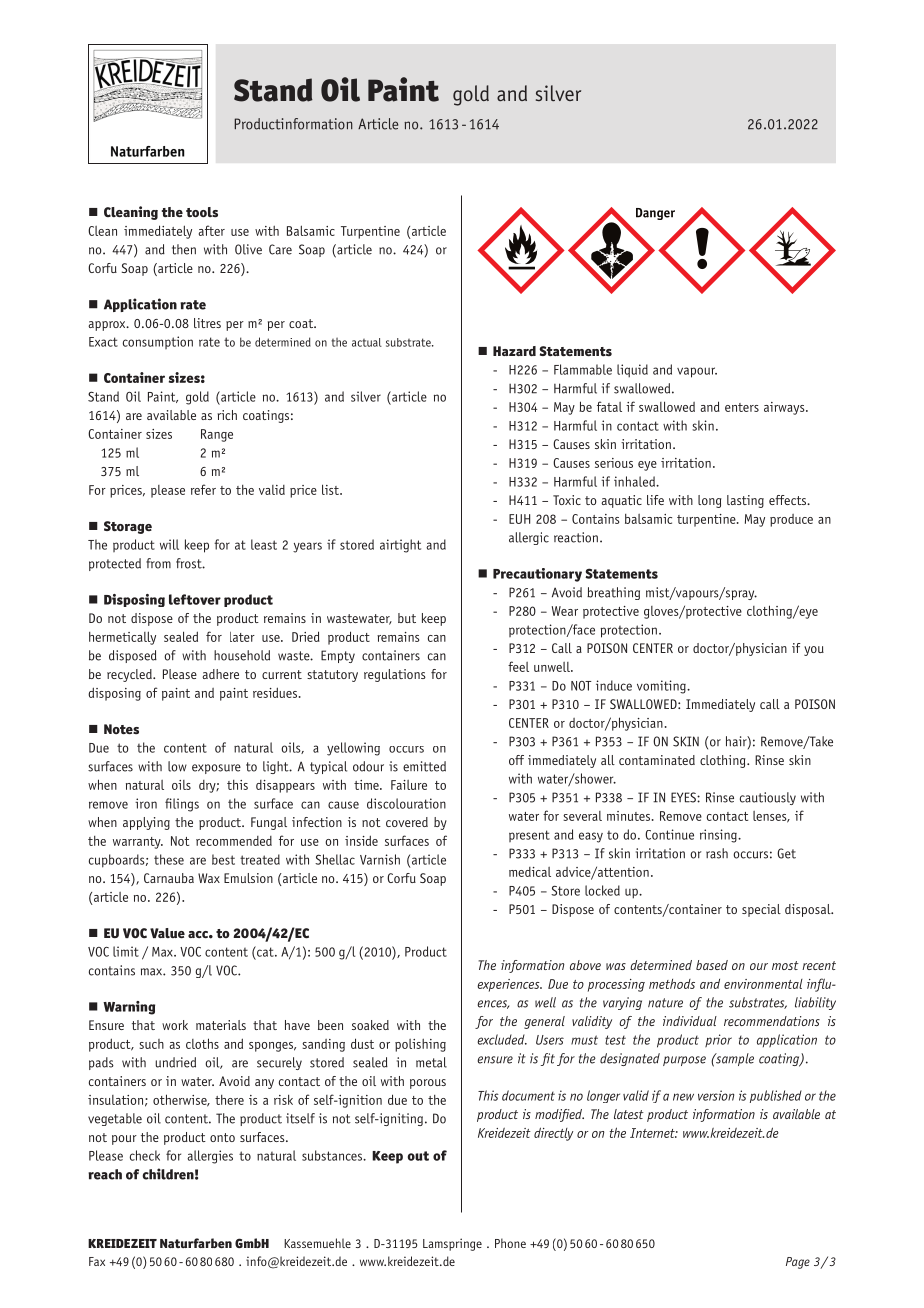  I want to click on then, so click(184, 249).
